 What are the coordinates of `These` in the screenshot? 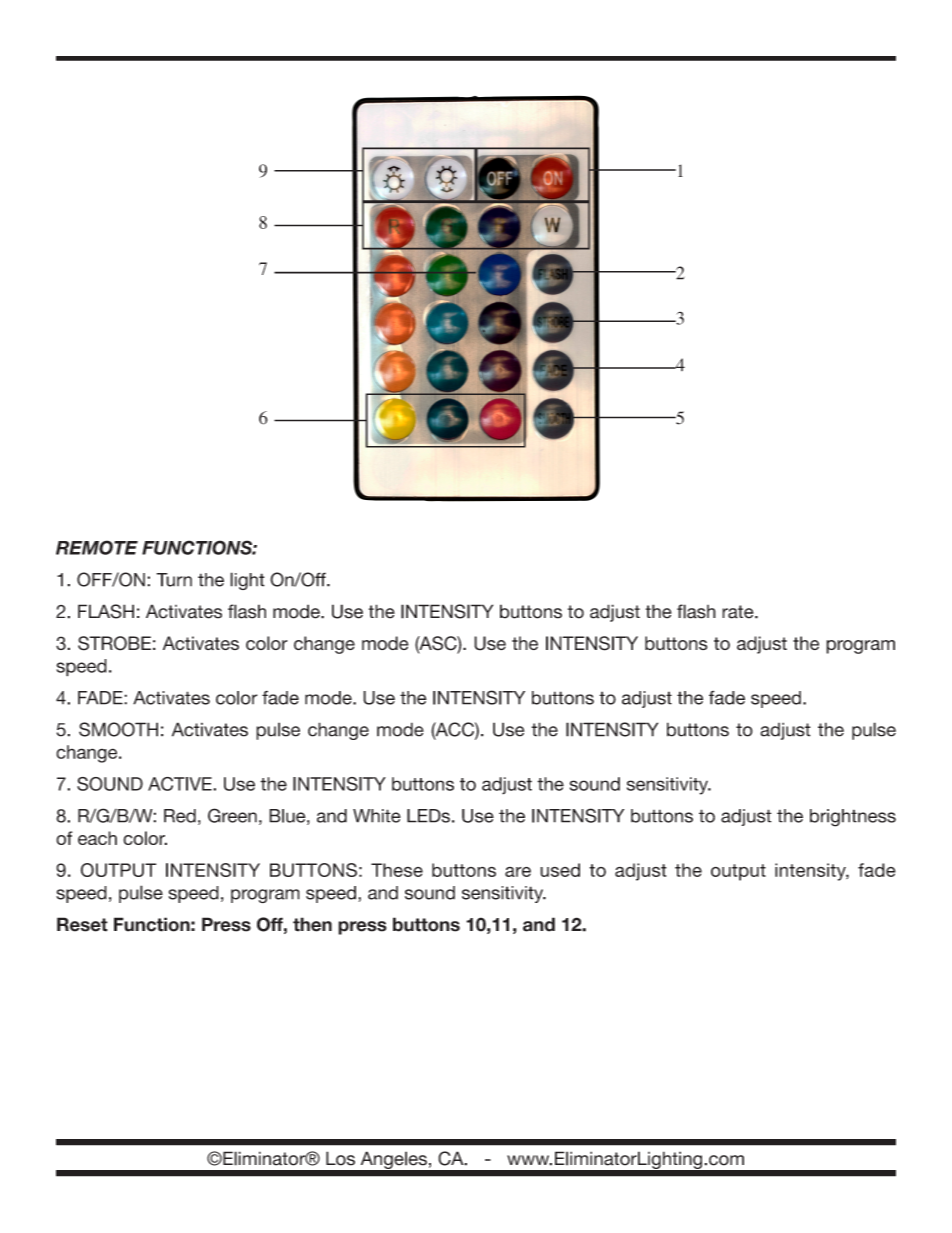 It's located at (397, 870).
